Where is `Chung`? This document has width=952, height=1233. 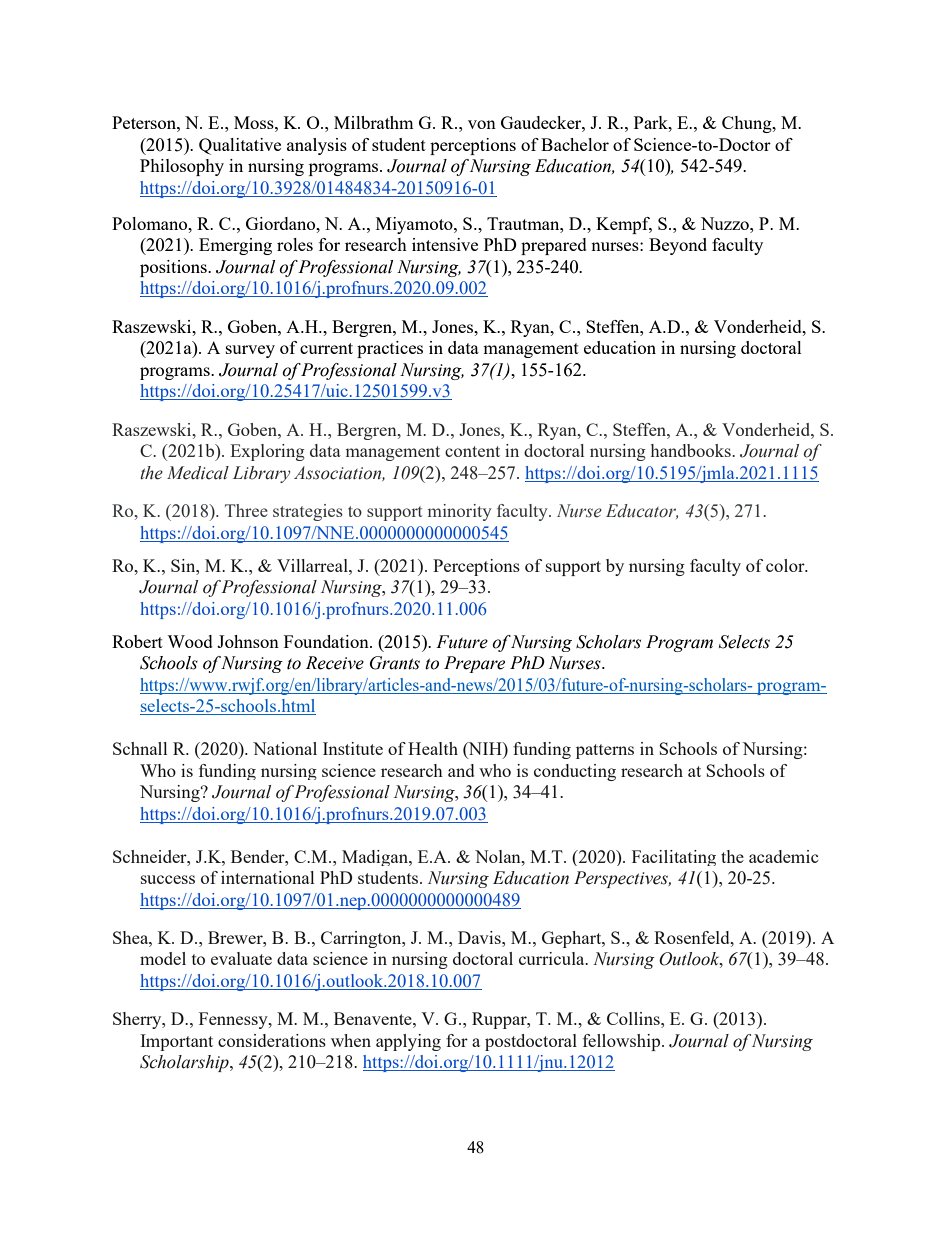 Chung is located at coordinates (748, 124).
